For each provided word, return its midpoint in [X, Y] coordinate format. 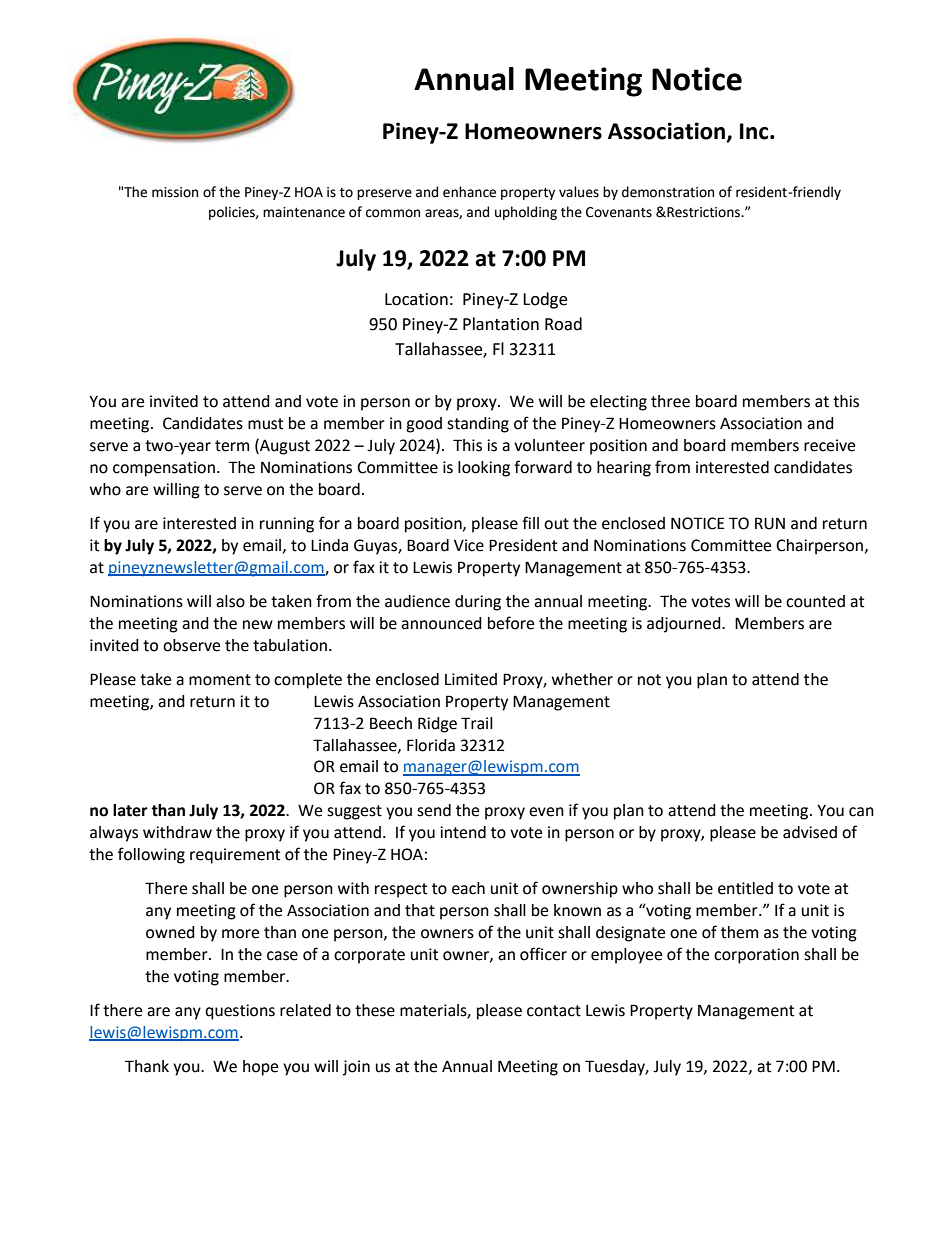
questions [240, 1012]
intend [463, 832]
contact [554, 1011]
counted [815, 601]
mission [175, 192]
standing [478, 425]
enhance [469, 192]
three [670, 401]
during [478, 603]
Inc [755, 131]
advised [810, 832]
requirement [235, 856]
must [265, 424]
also [230, 601]
